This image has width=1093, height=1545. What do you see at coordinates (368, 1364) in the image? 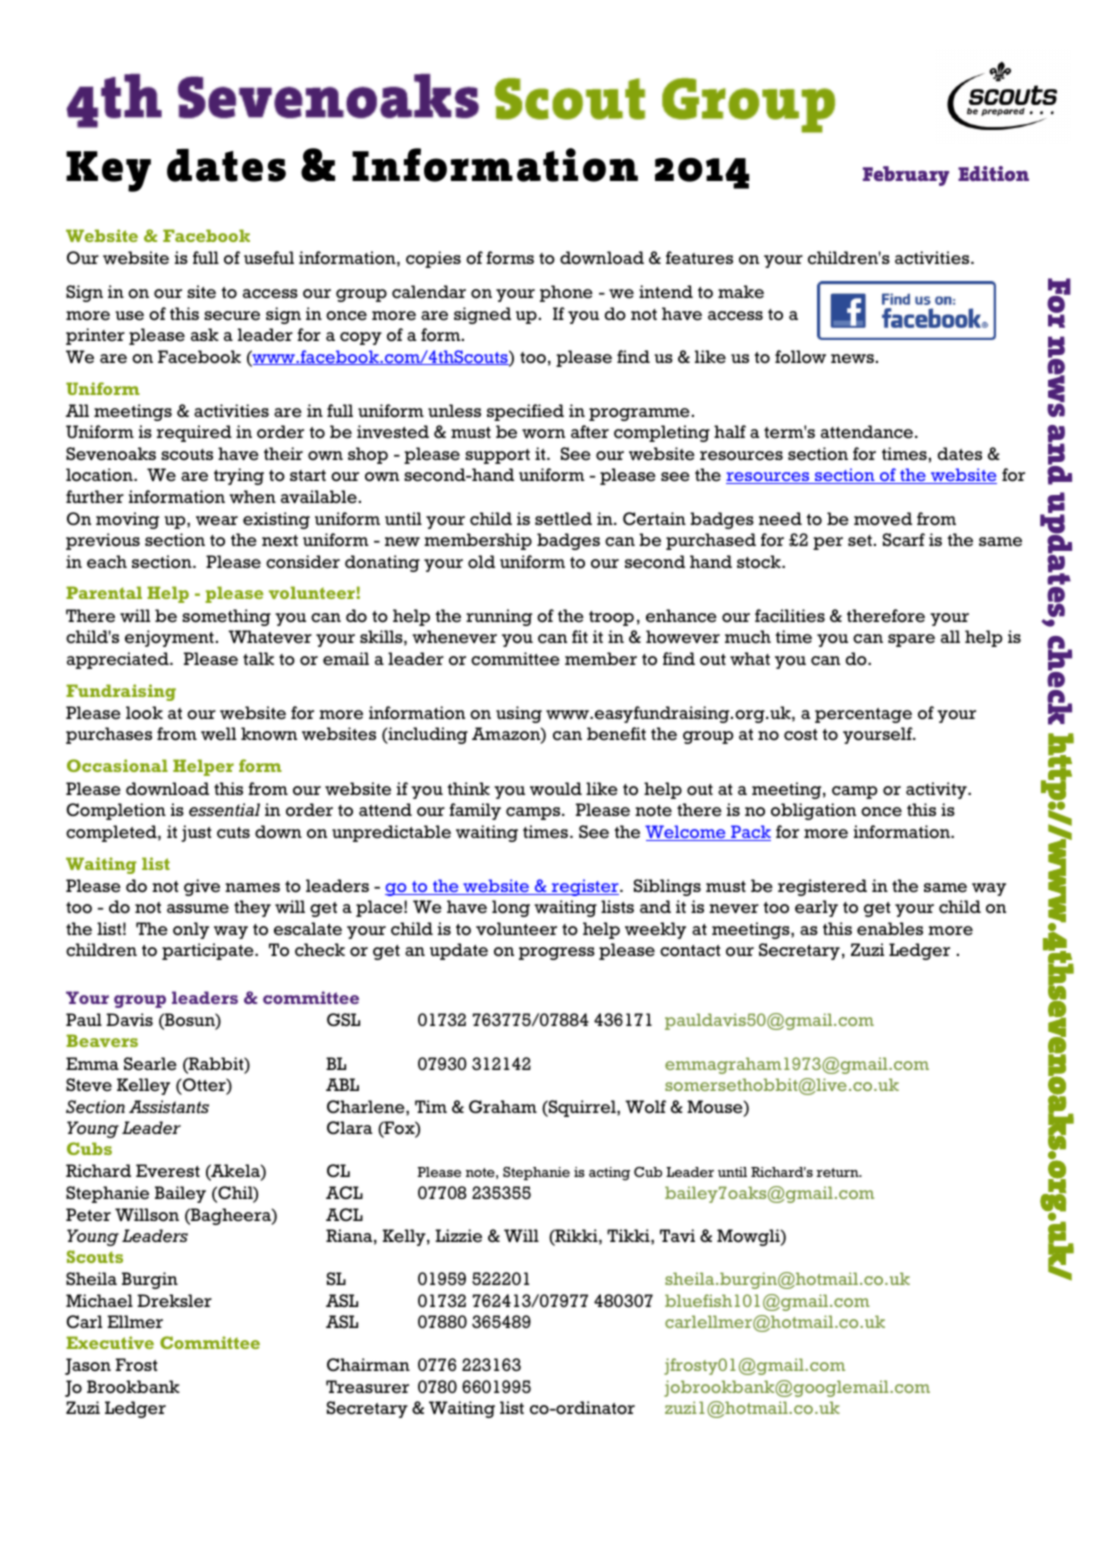
I see `Chairman` at bounding box center [368, 1364].
